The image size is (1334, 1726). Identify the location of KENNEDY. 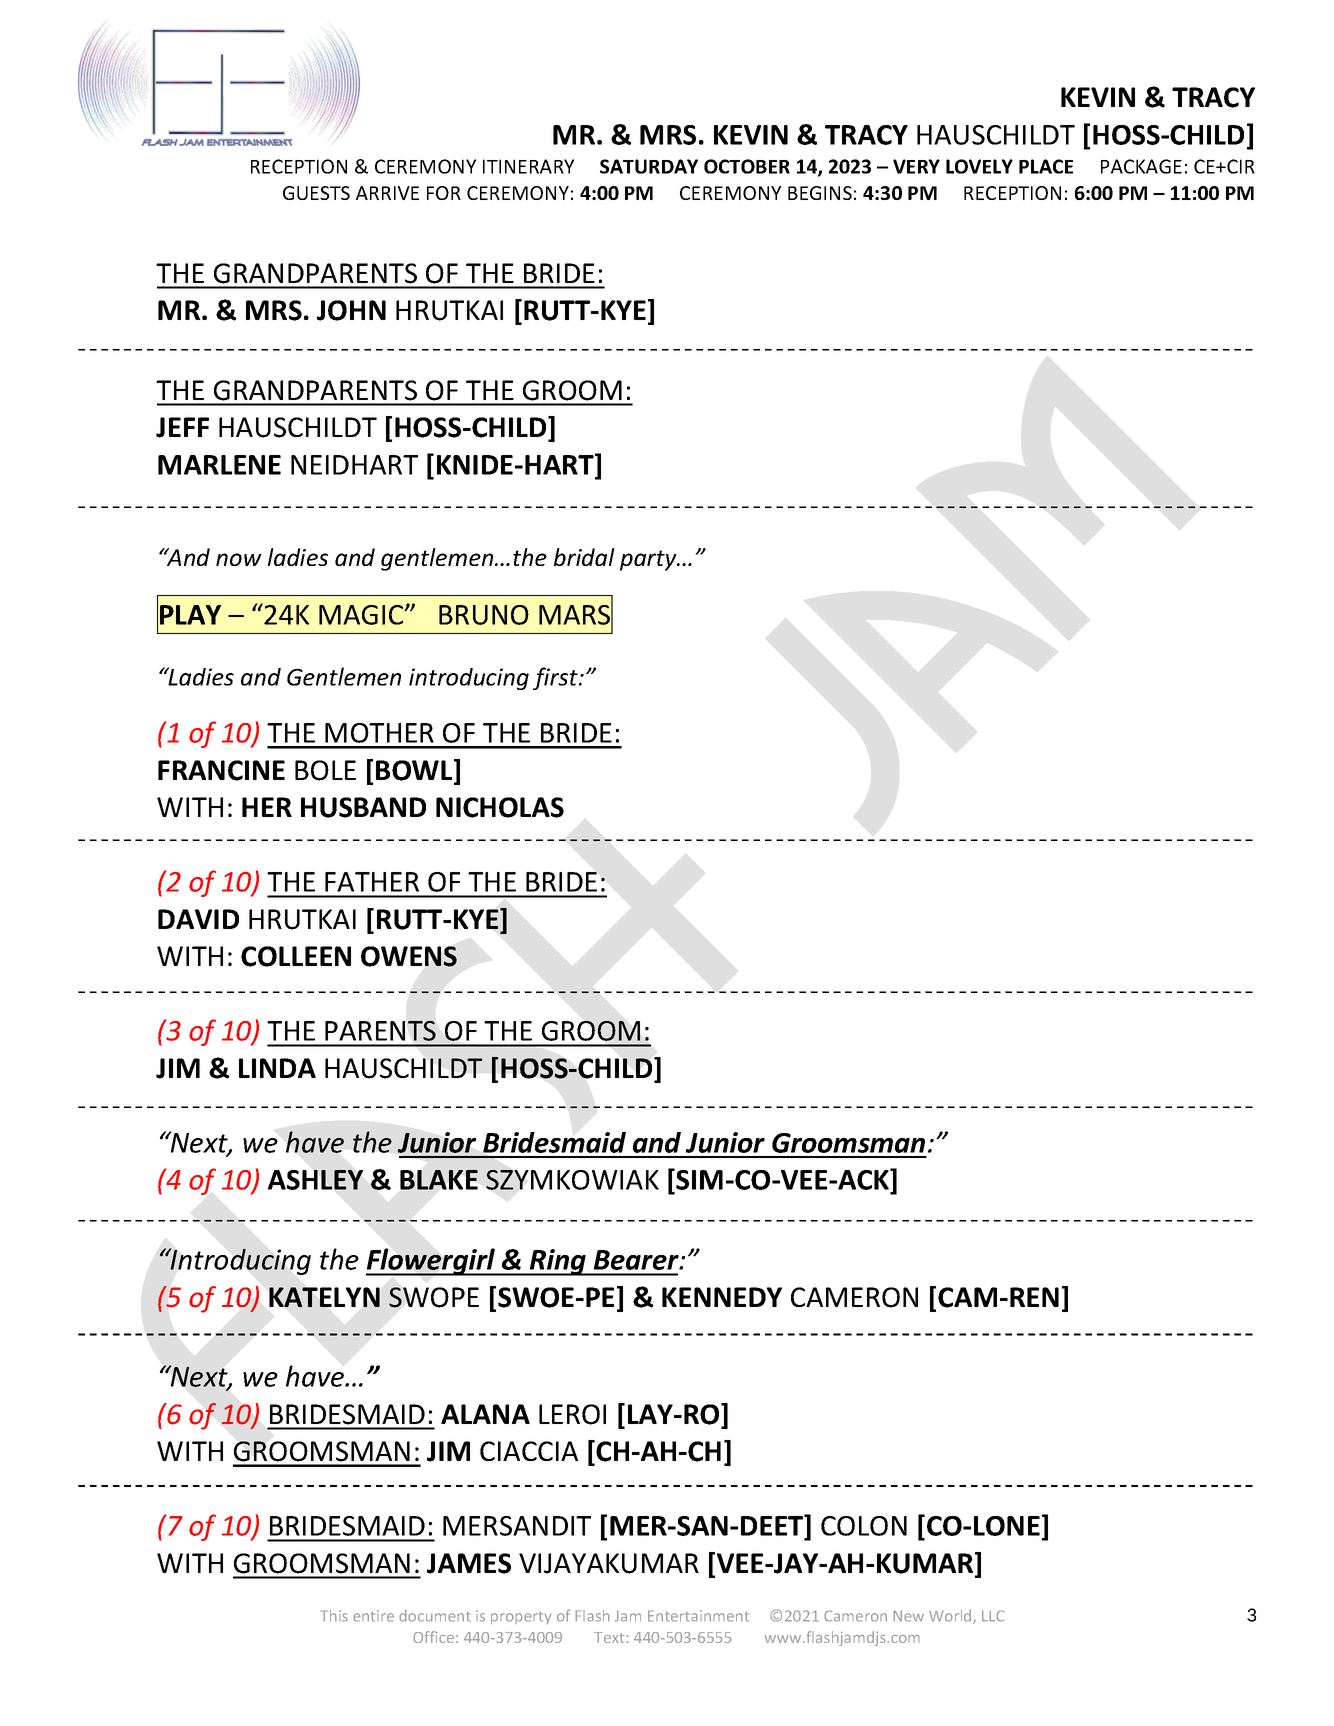
(722, 1297).
